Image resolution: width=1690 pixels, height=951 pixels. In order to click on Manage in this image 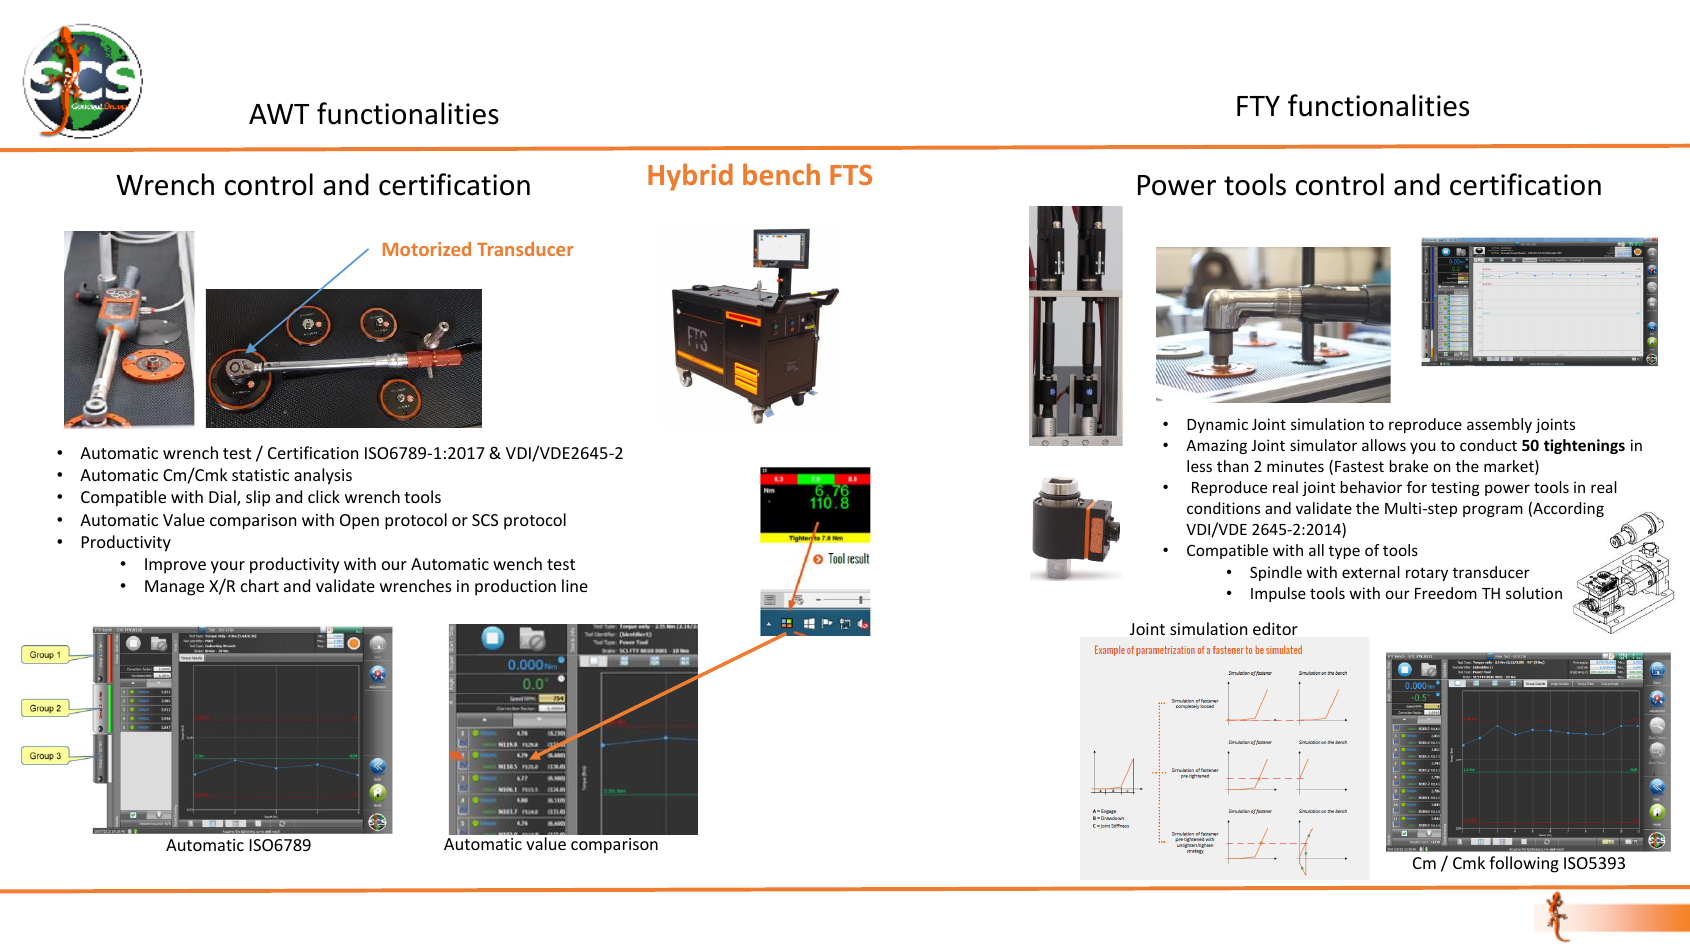, I will do `click(174, 588)`.
